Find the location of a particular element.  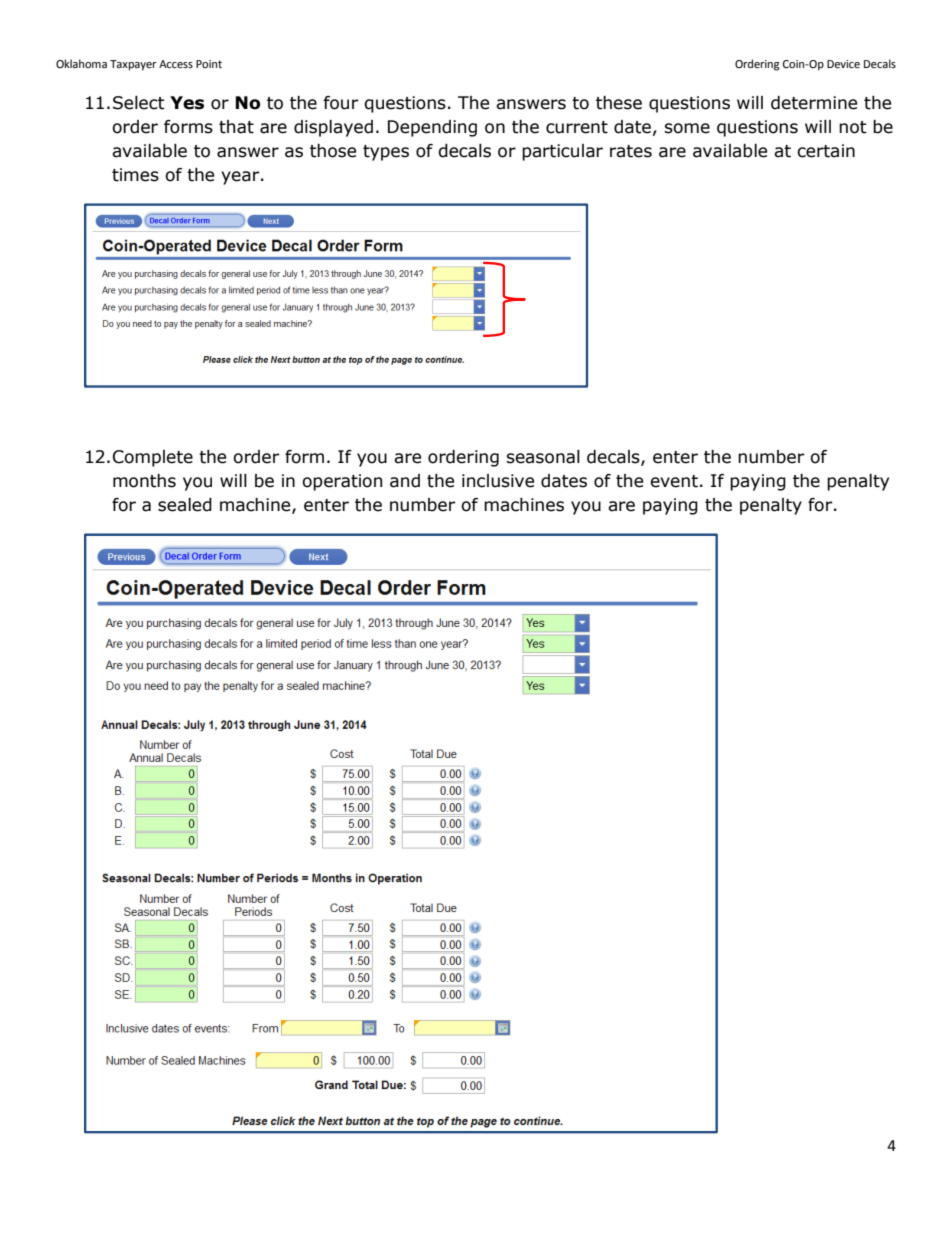

four is located at coordinates (340, 103).
